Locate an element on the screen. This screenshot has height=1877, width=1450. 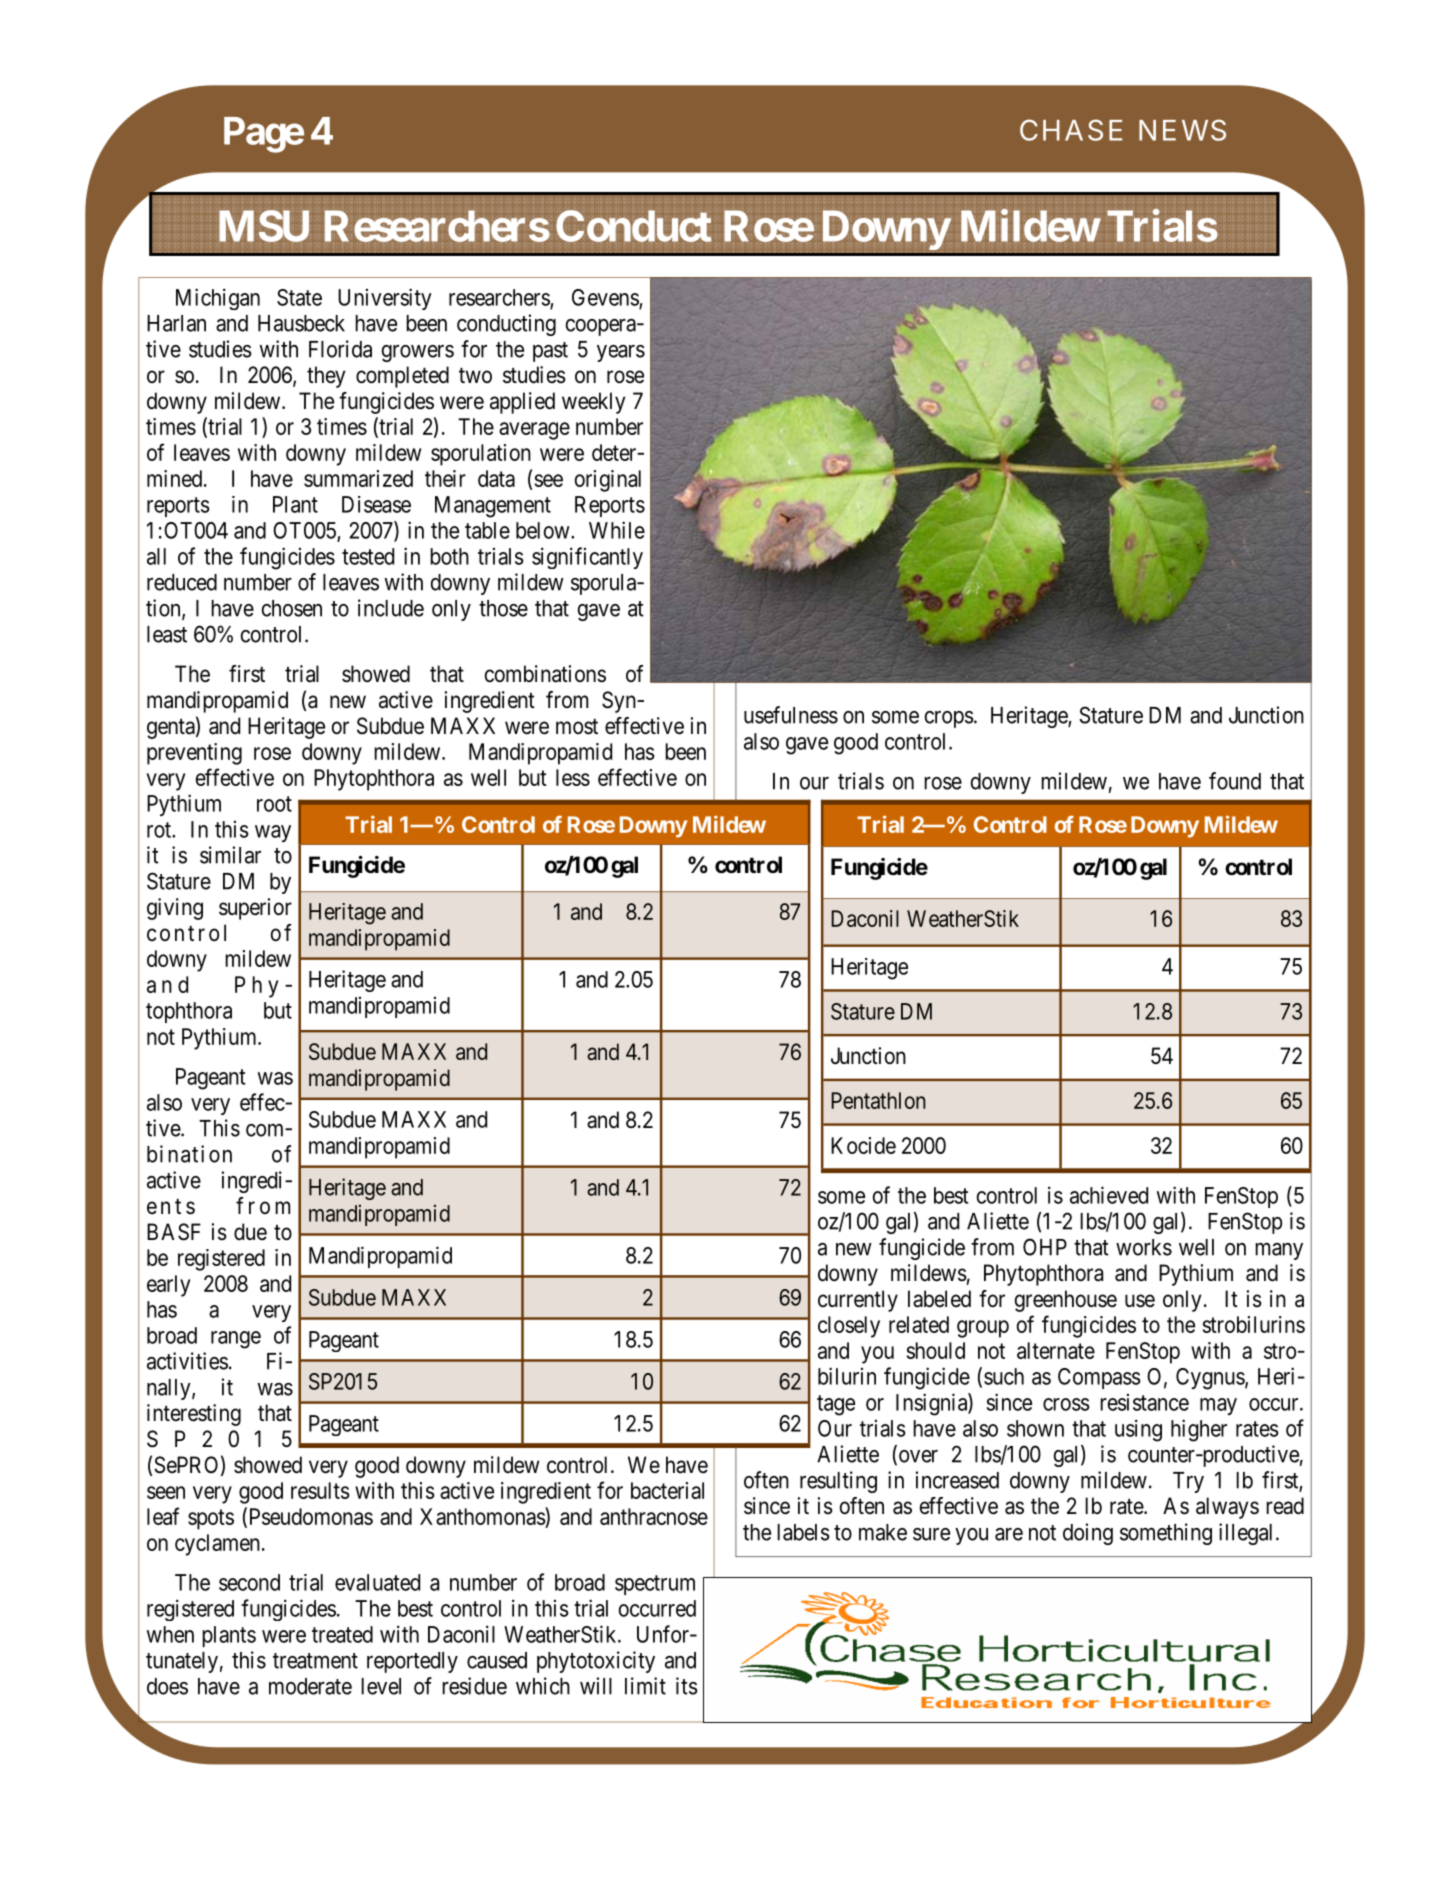
NEWS is located at coordinates (1182, 130).
